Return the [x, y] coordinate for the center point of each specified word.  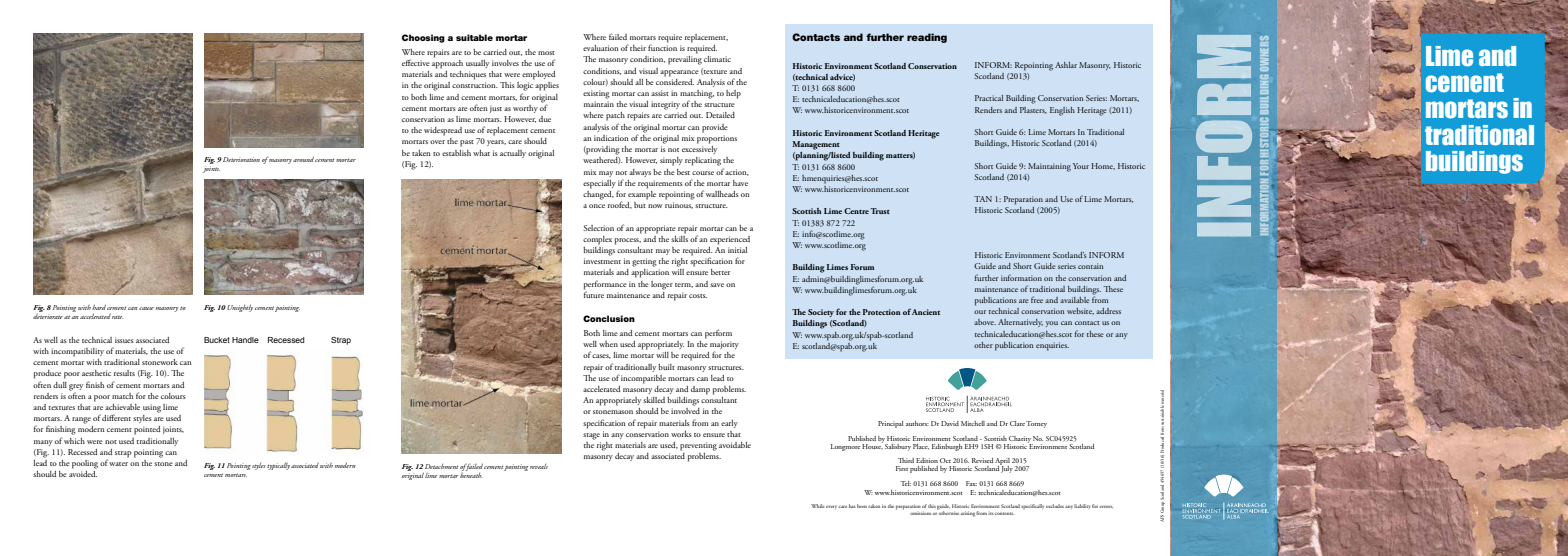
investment [602, 261]
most [546, 53]
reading [927, 38]
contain [1090, 266]
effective [416, 62]
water [118, 464]
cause [146, 308]
